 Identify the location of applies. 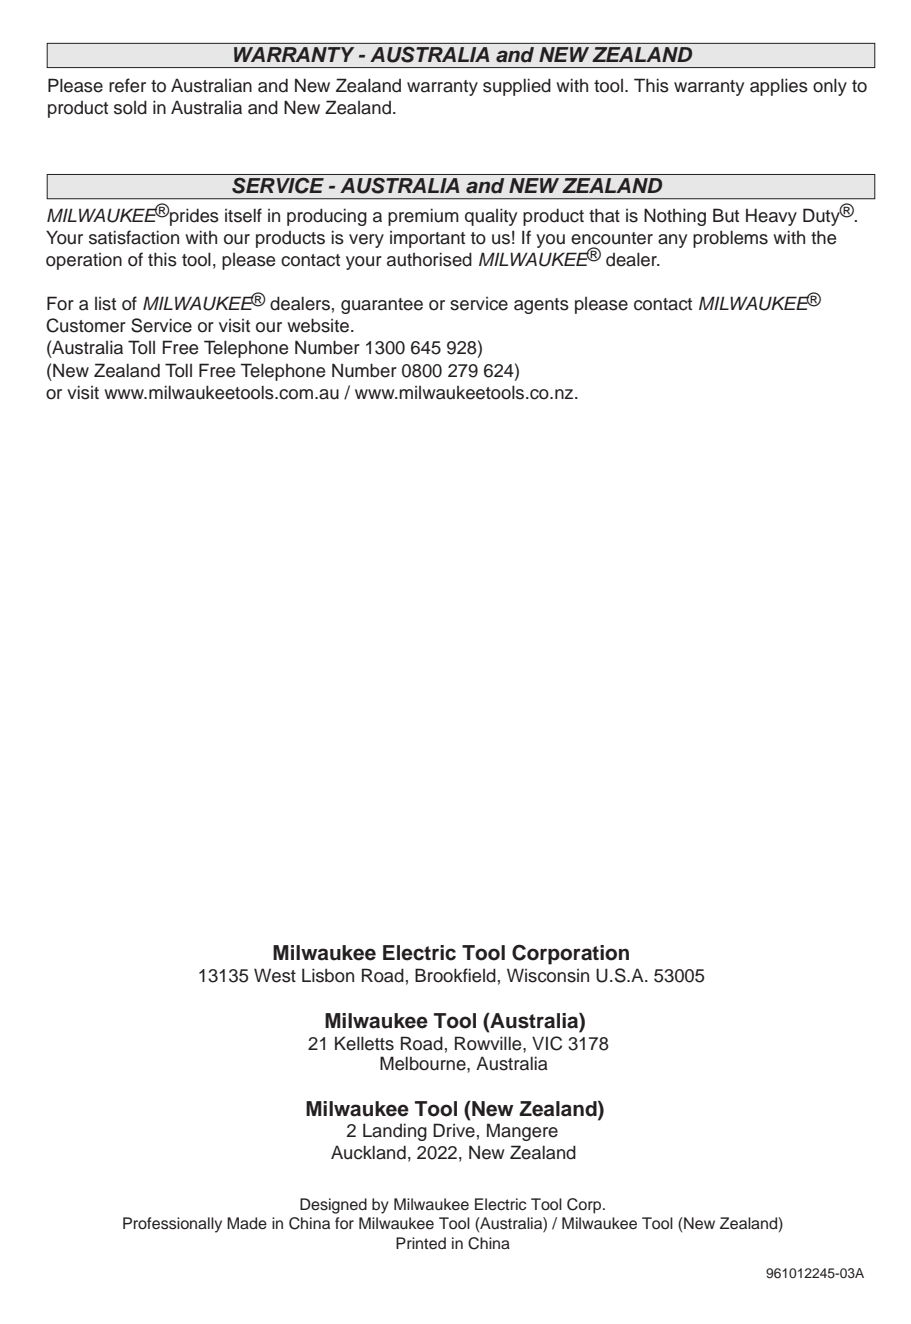
(779, 87).
